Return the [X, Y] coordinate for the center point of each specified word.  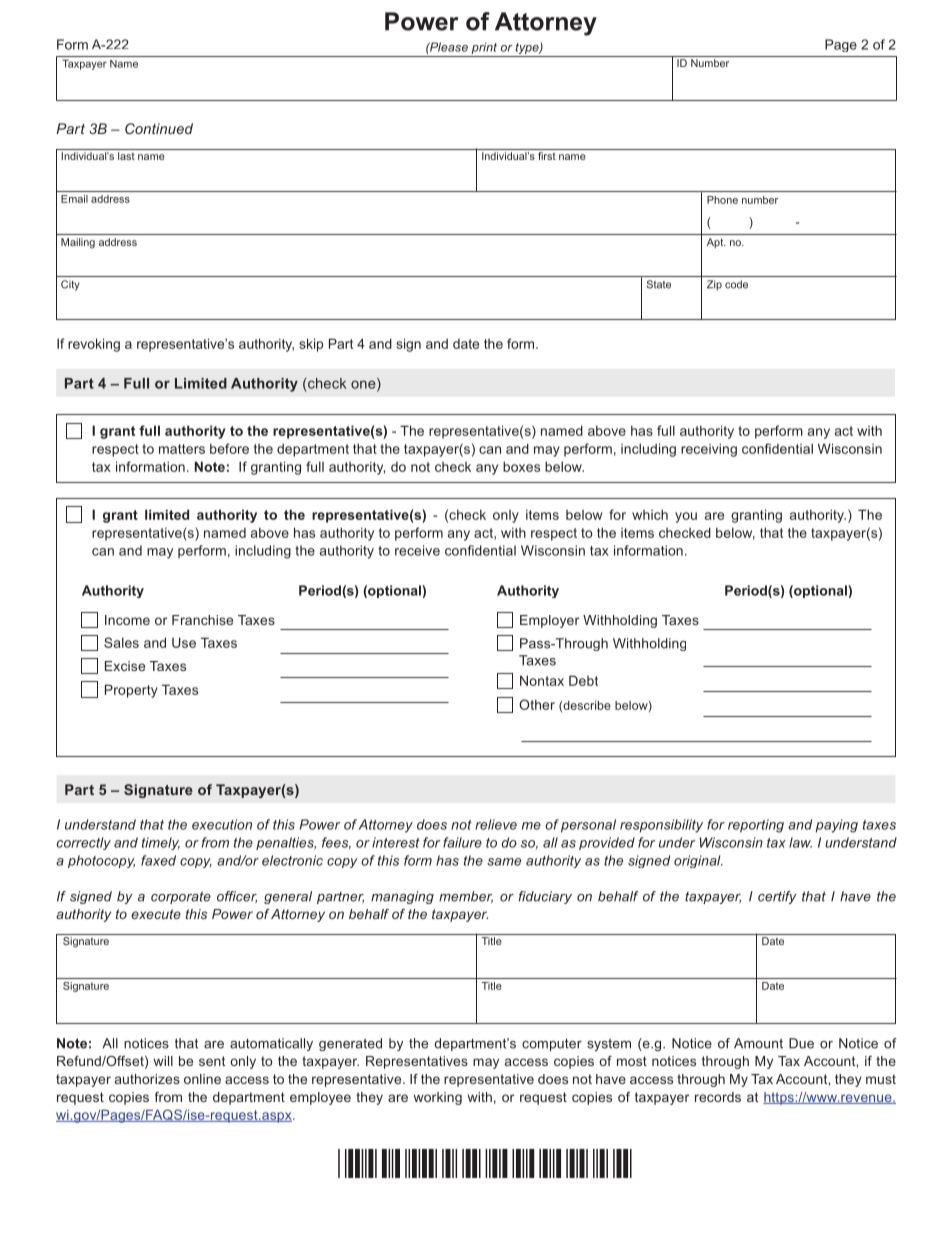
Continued [159, 128]
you [686, 517]
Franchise [202, 620]
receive [417, 550]
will [163, 1061]
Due [801, 1043]
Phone [722, 200]
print [484, 48]
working [437, 1098]
